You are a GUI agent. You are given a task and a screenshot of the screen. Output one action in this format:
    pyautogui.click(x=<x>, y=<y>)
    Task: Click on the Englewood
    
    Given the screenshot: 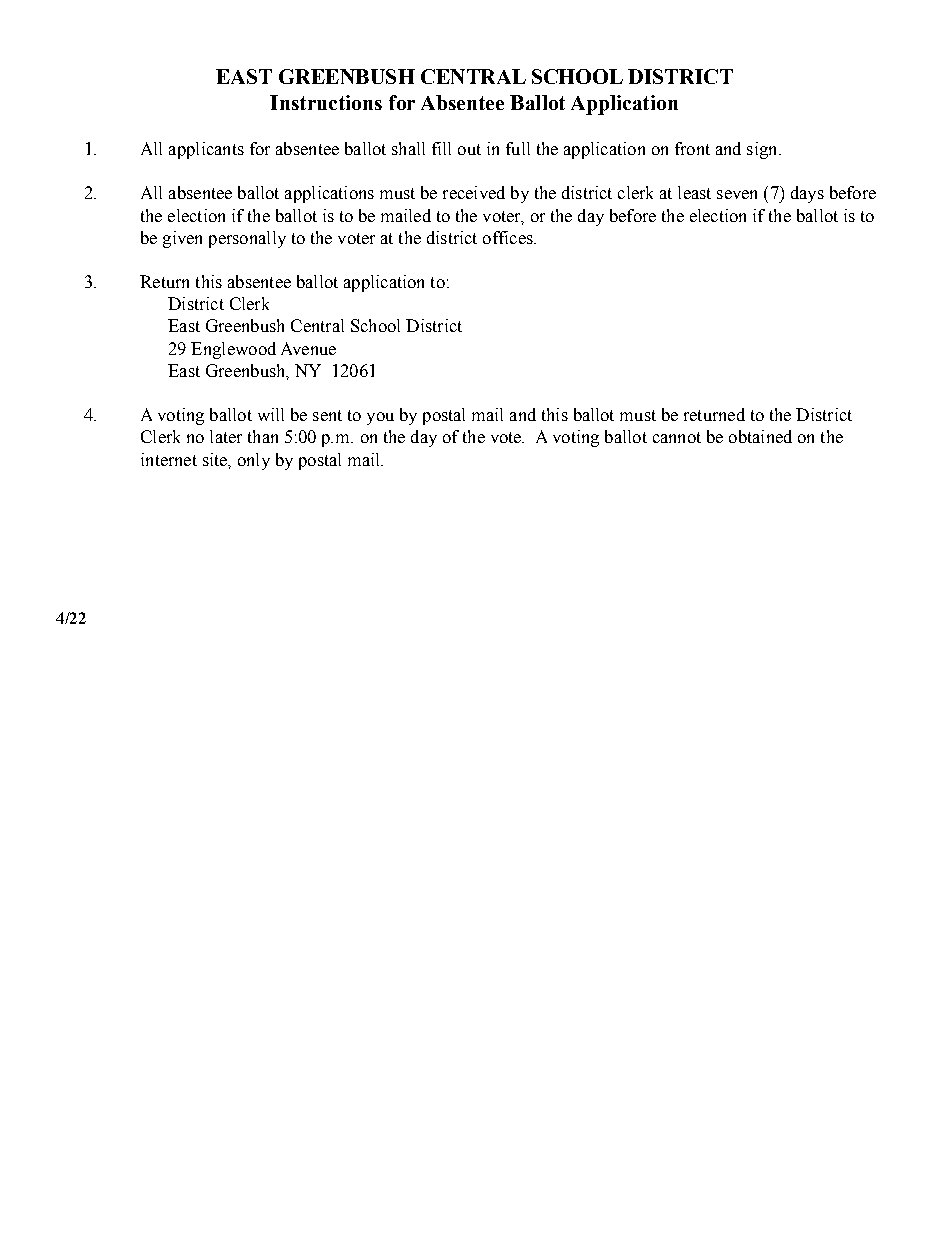 What is the action you would take?
    pyautogui.click(x=233, y=350)
